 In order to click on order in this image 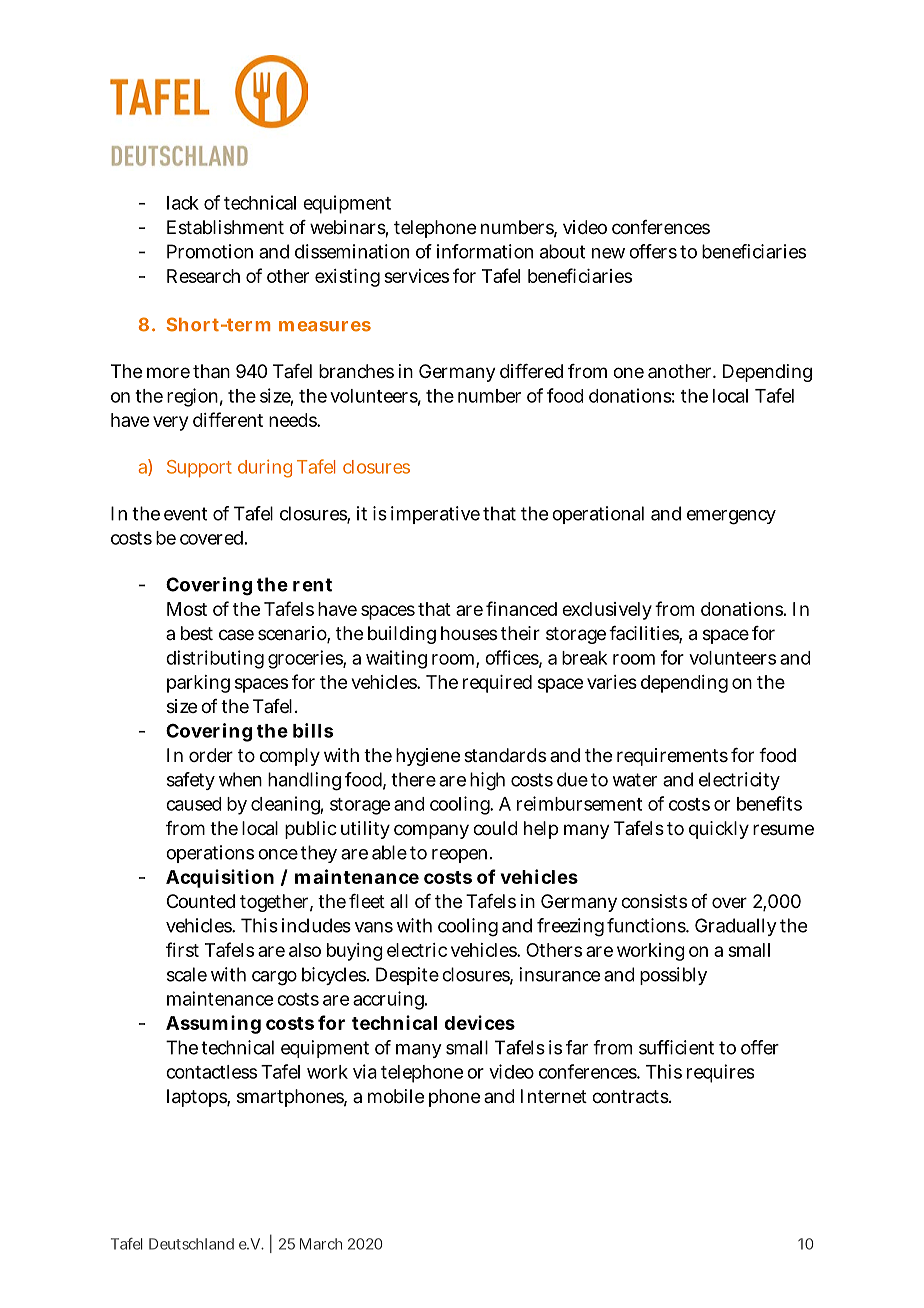, I will do `click(211, 755)`.
